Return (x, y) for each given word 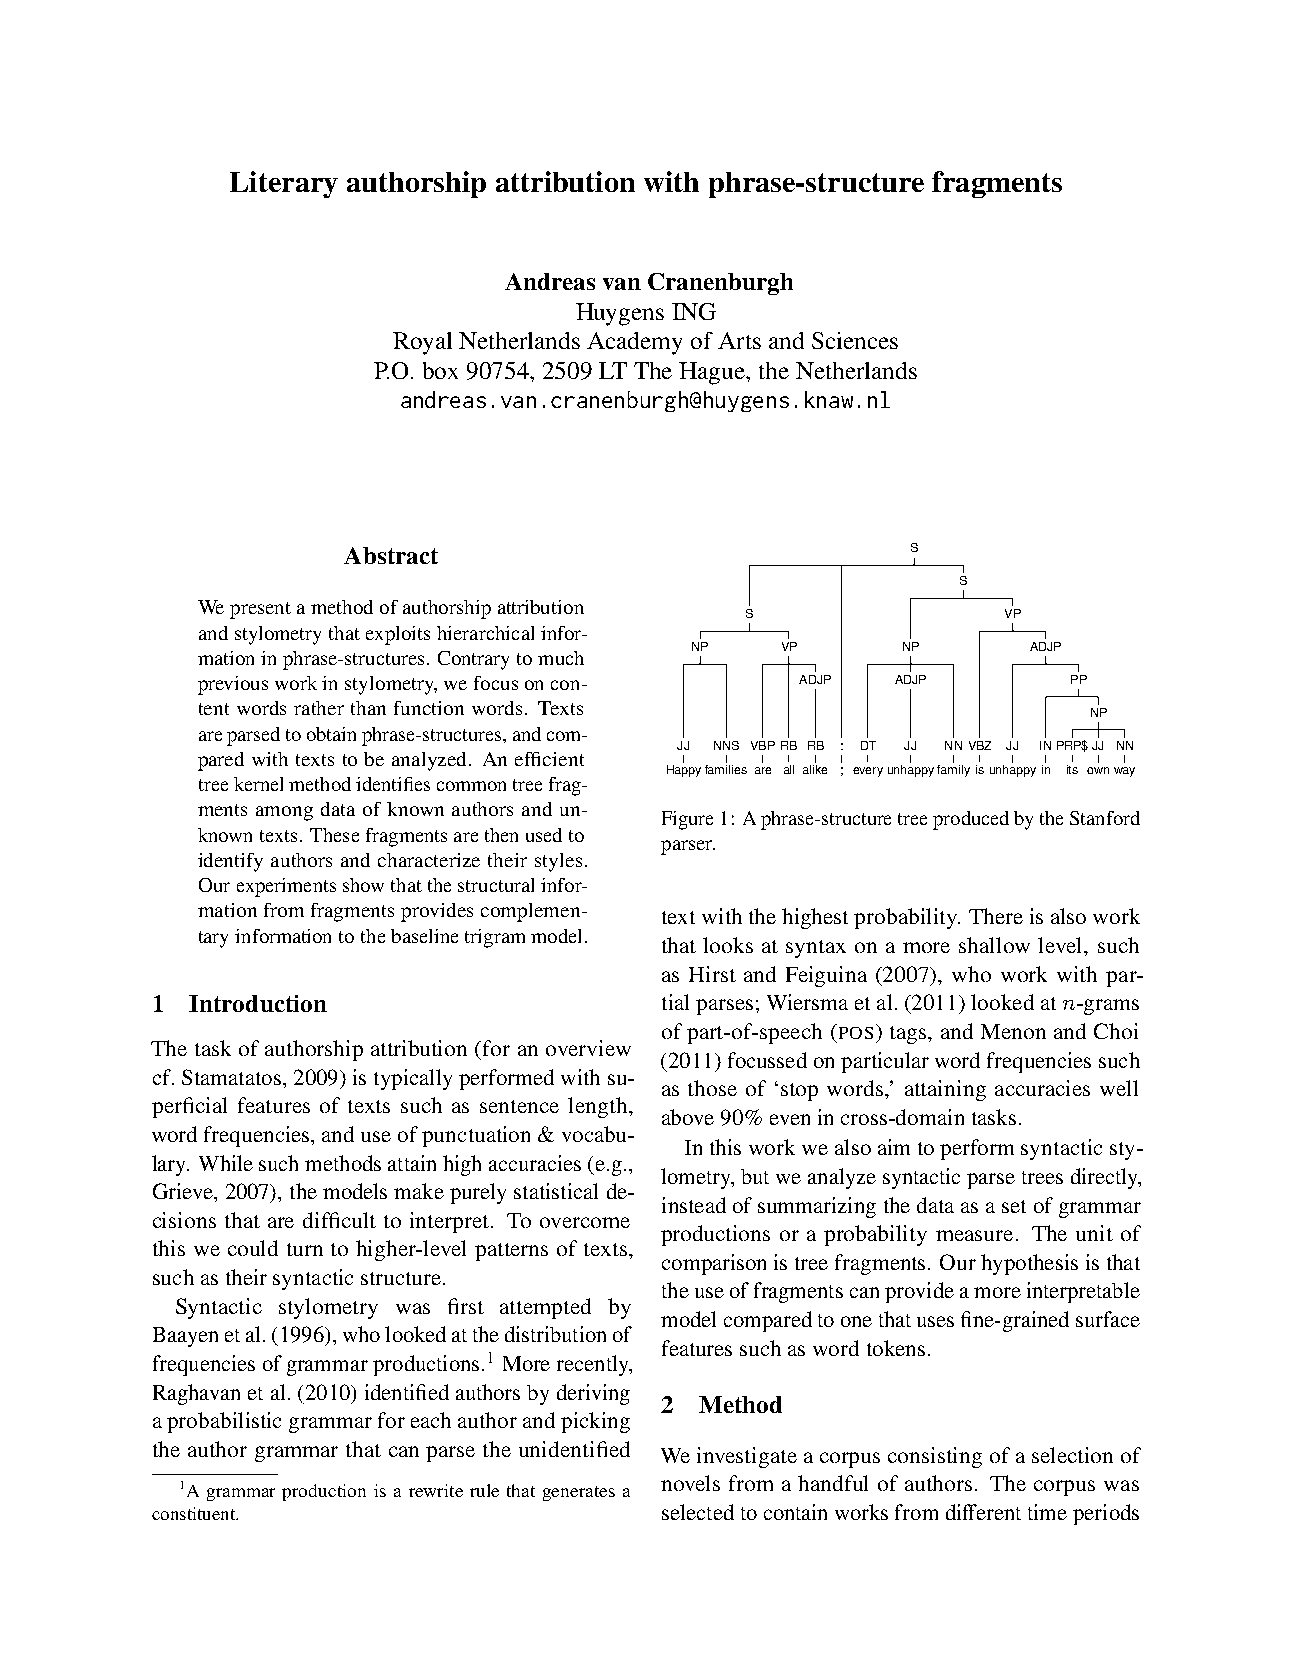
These (334, 835)
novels (690, 1483)
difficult (339, 1220)
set (1014, 1206)
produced (971, 820)
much (561, 658)
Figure (687, 820)
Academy (634, 343)
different (983, 1512)
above (688, 1117)
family (953, 771)
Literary (284, 184)
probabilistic (224, 1422)
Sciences (855, 340)
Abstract (391, 555)
